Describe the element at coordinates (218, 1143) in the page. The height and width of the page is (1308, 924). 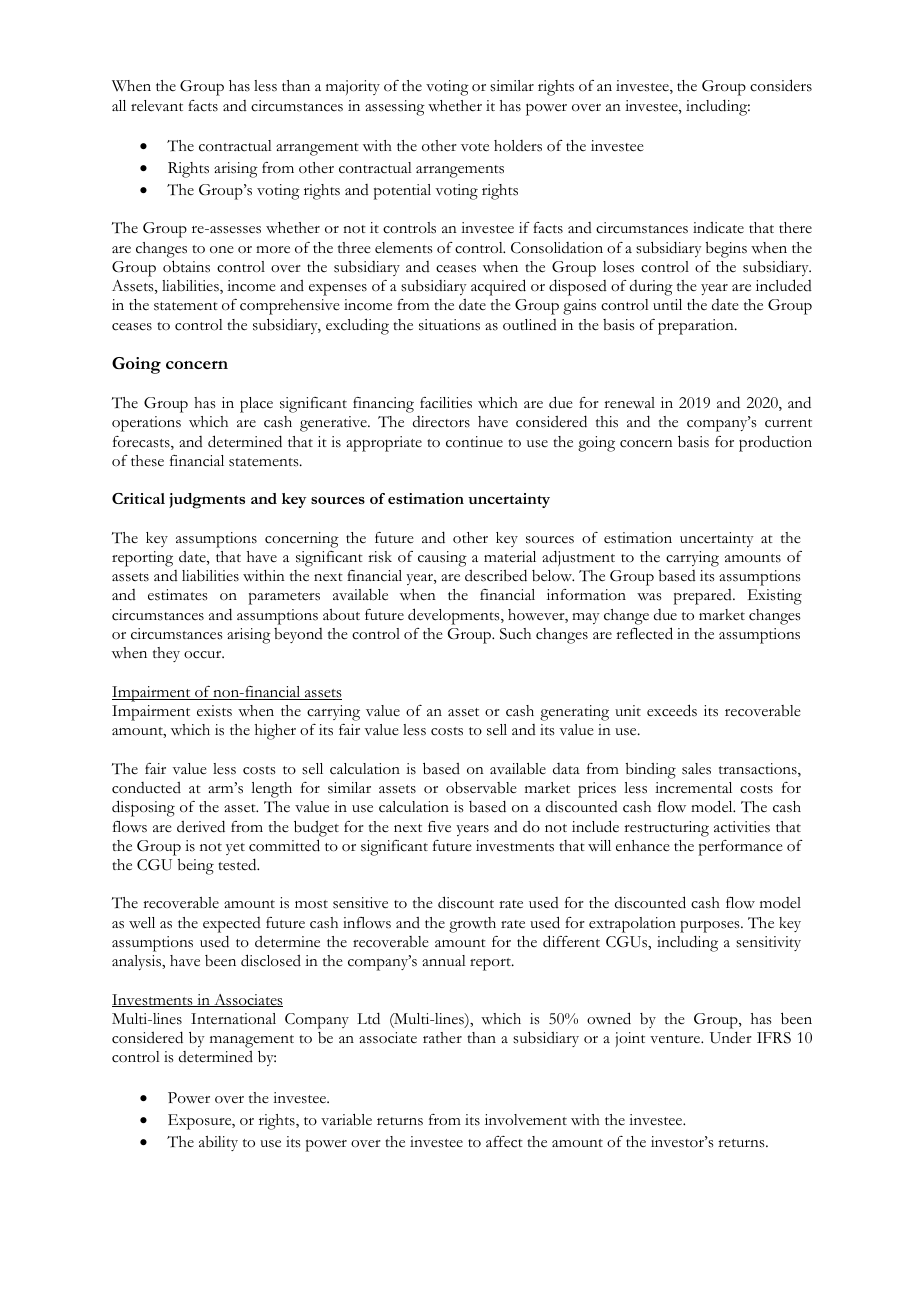
I see `ability` at that location.
